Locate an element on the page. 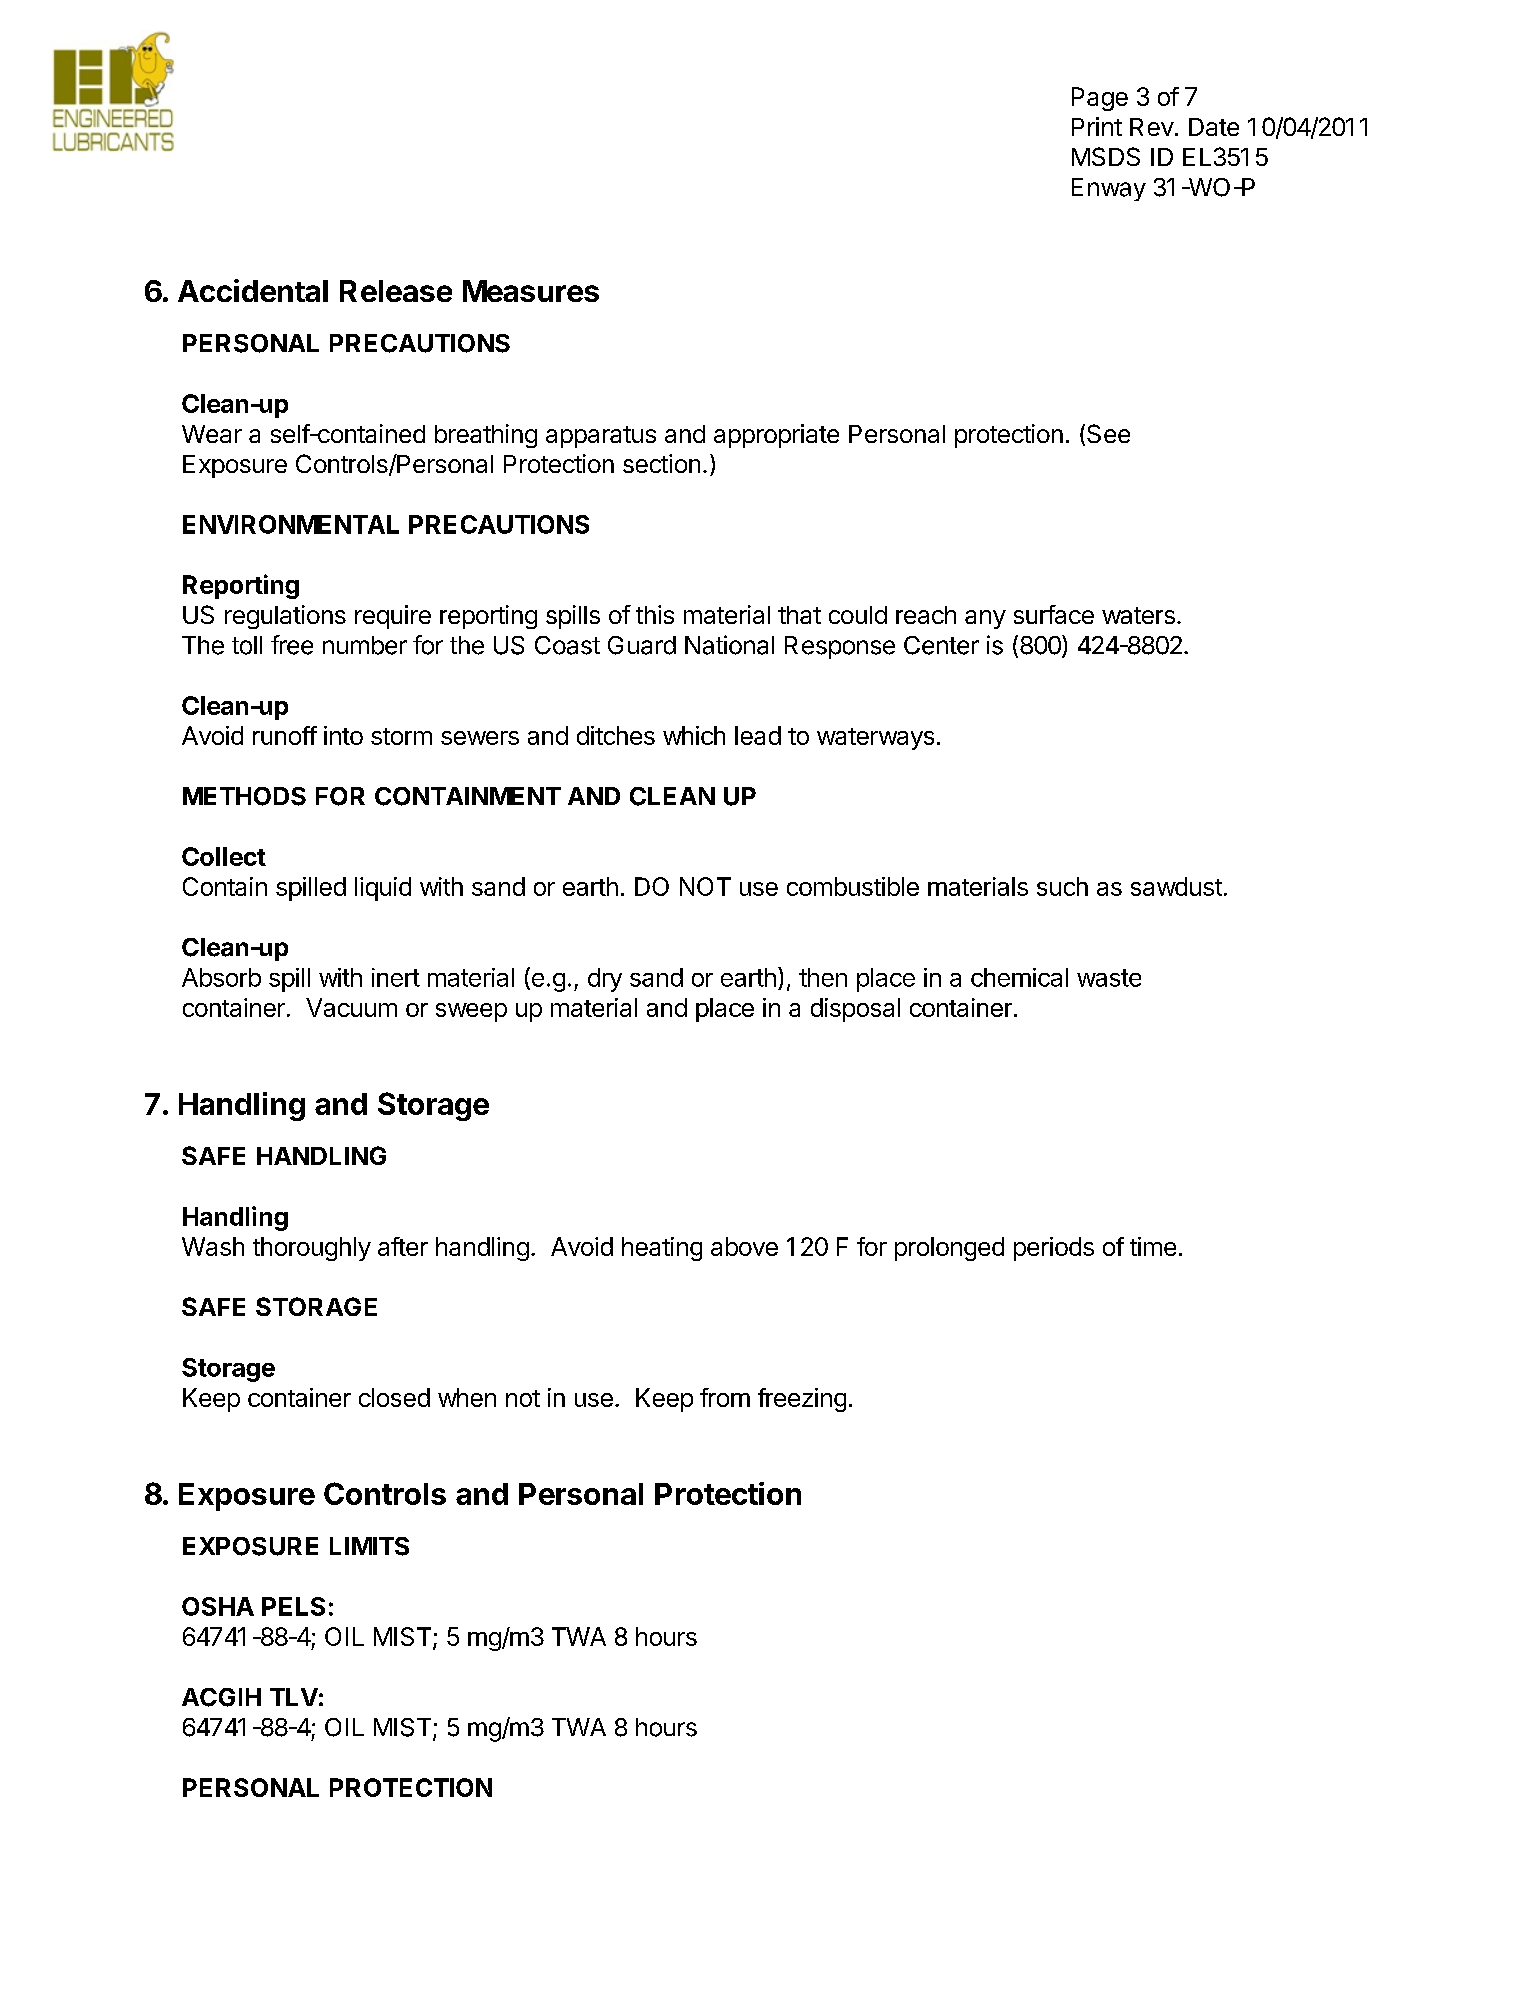  periods is located at coordinates (1054, 1249).
